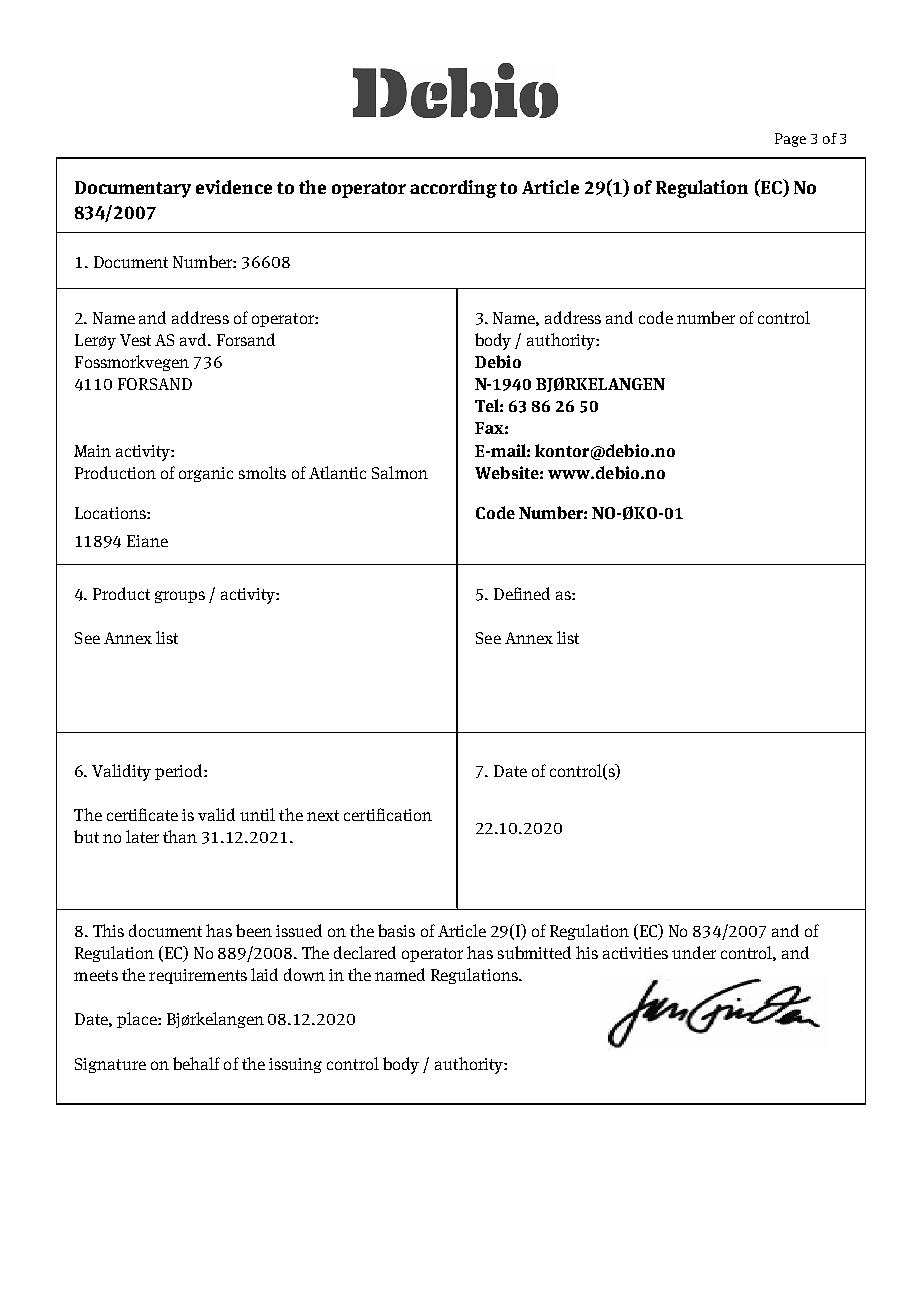 The width and height of the document is (924, 1307). I want to click on Defined, so click(522, 593).
